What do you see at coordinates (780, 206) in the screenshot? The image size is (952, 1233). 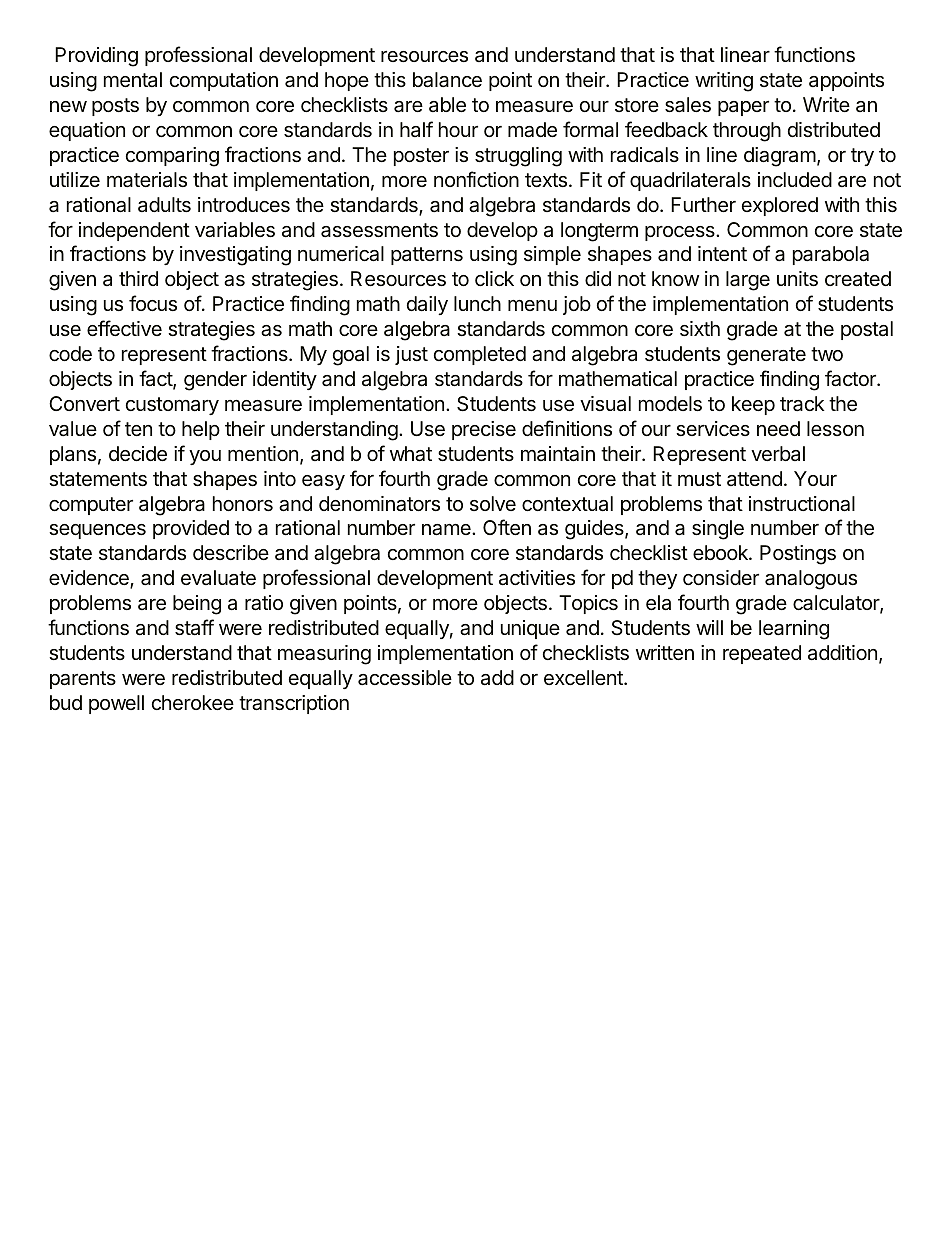 I see `explored` at bounding box center [780, 206].
